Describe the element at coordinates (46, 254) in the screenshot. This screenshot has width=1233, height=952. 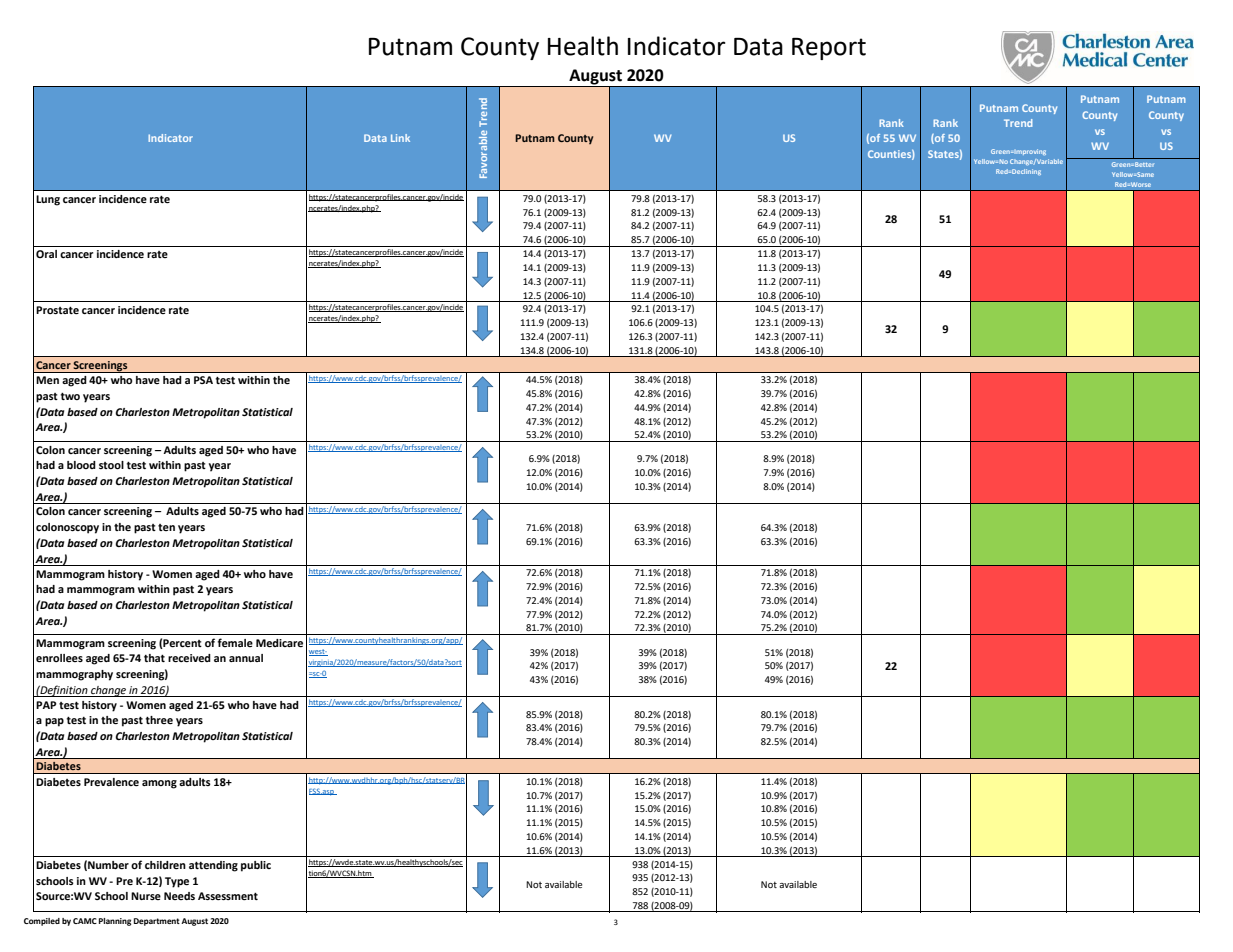
I see `Oral` at that location.
